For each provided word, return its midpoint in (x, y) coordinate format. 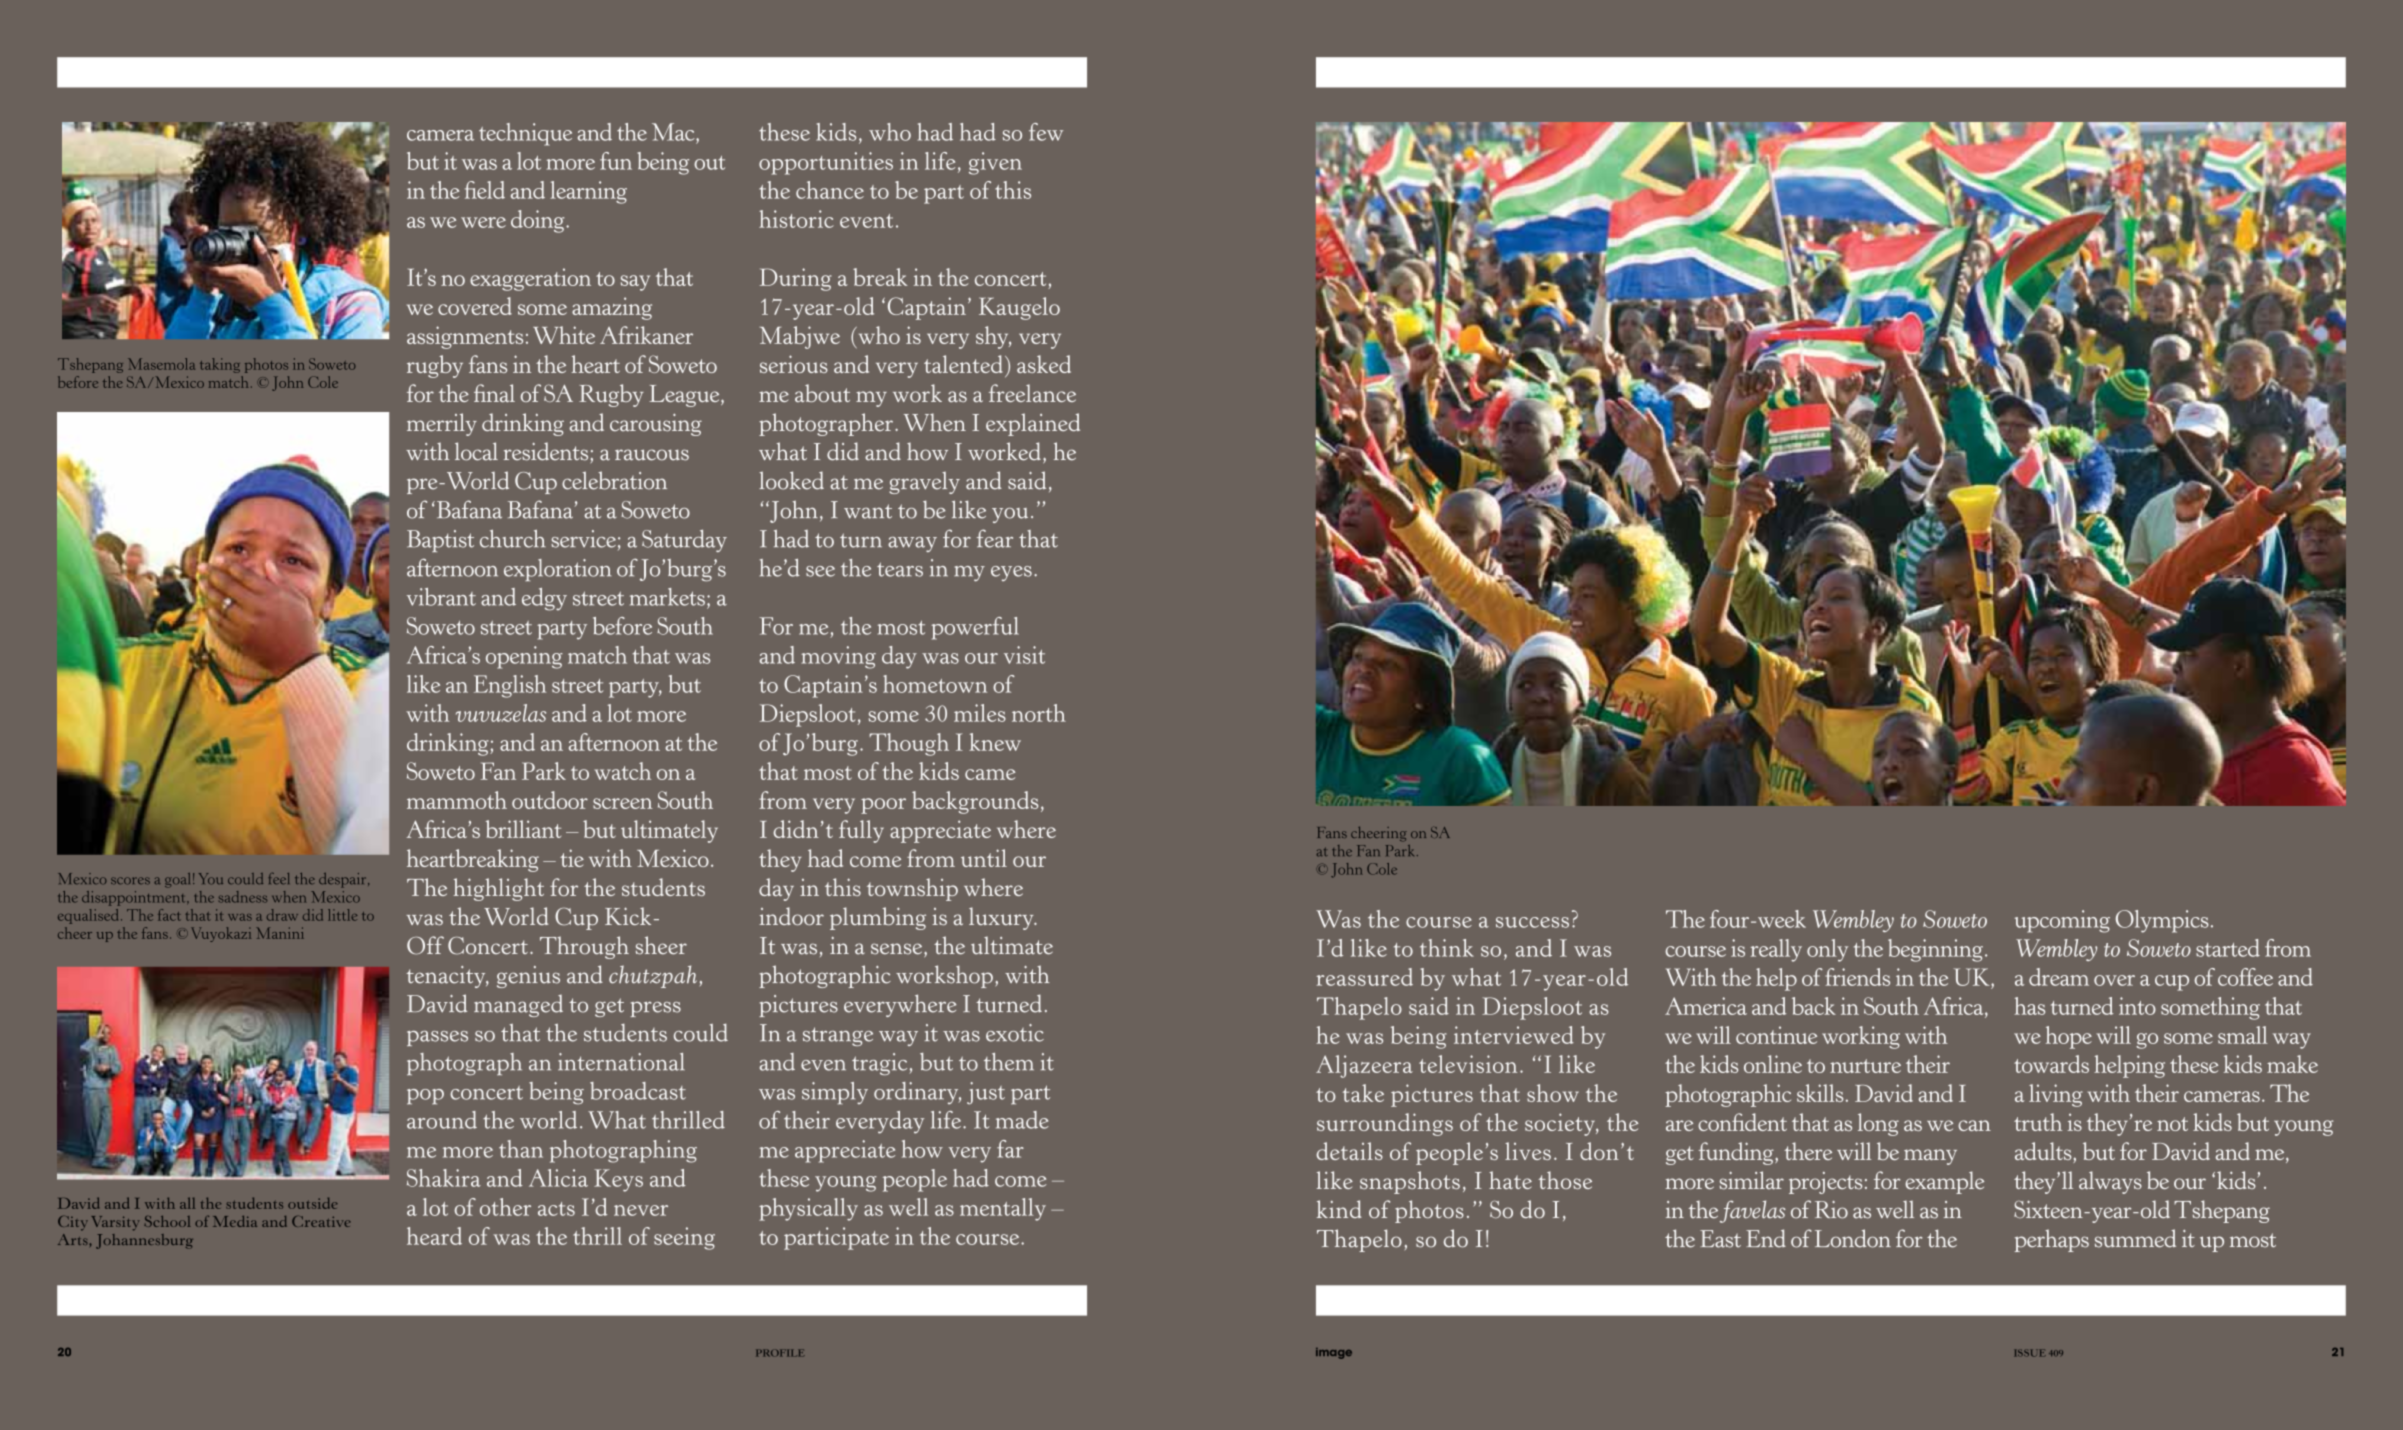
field (485, 190)
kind (1339, 1209)
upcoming (2062, 921)
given (995, 163)
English (510, 686)
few (1046, 132)
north (1039, 713)
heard (434, 1236)
